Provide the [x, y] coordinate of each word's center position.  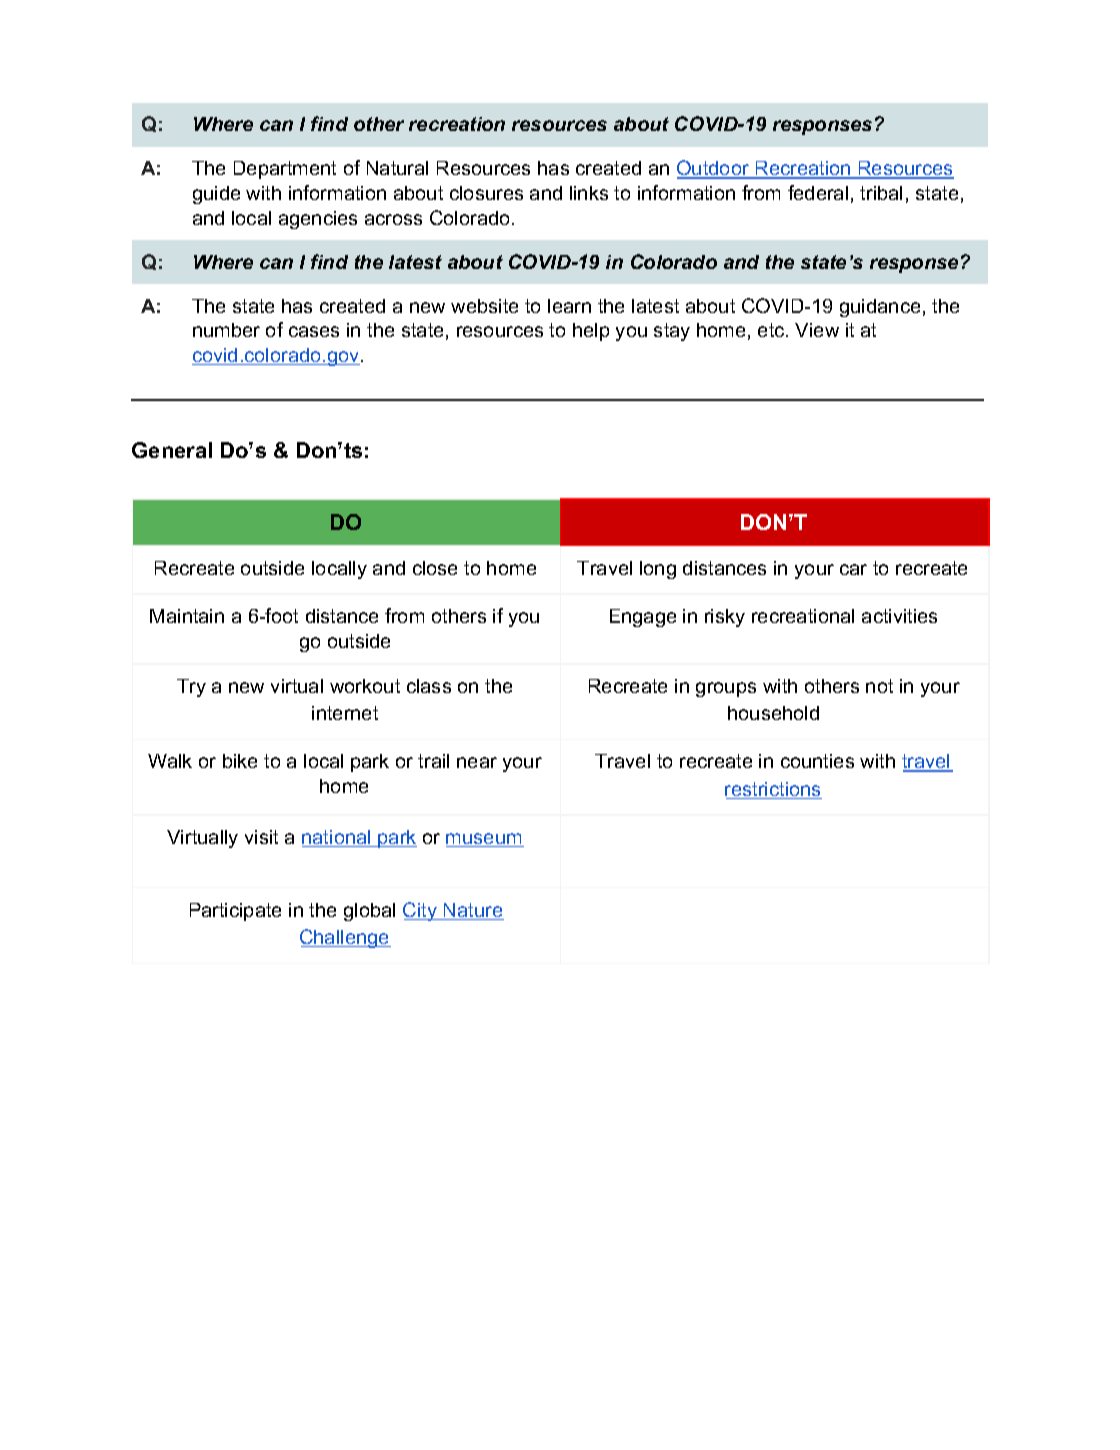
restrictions [773, 790]
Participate [235, 912]
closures [486, 193]
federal [818, 192]
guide [216, 195]
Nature [473, 911]
